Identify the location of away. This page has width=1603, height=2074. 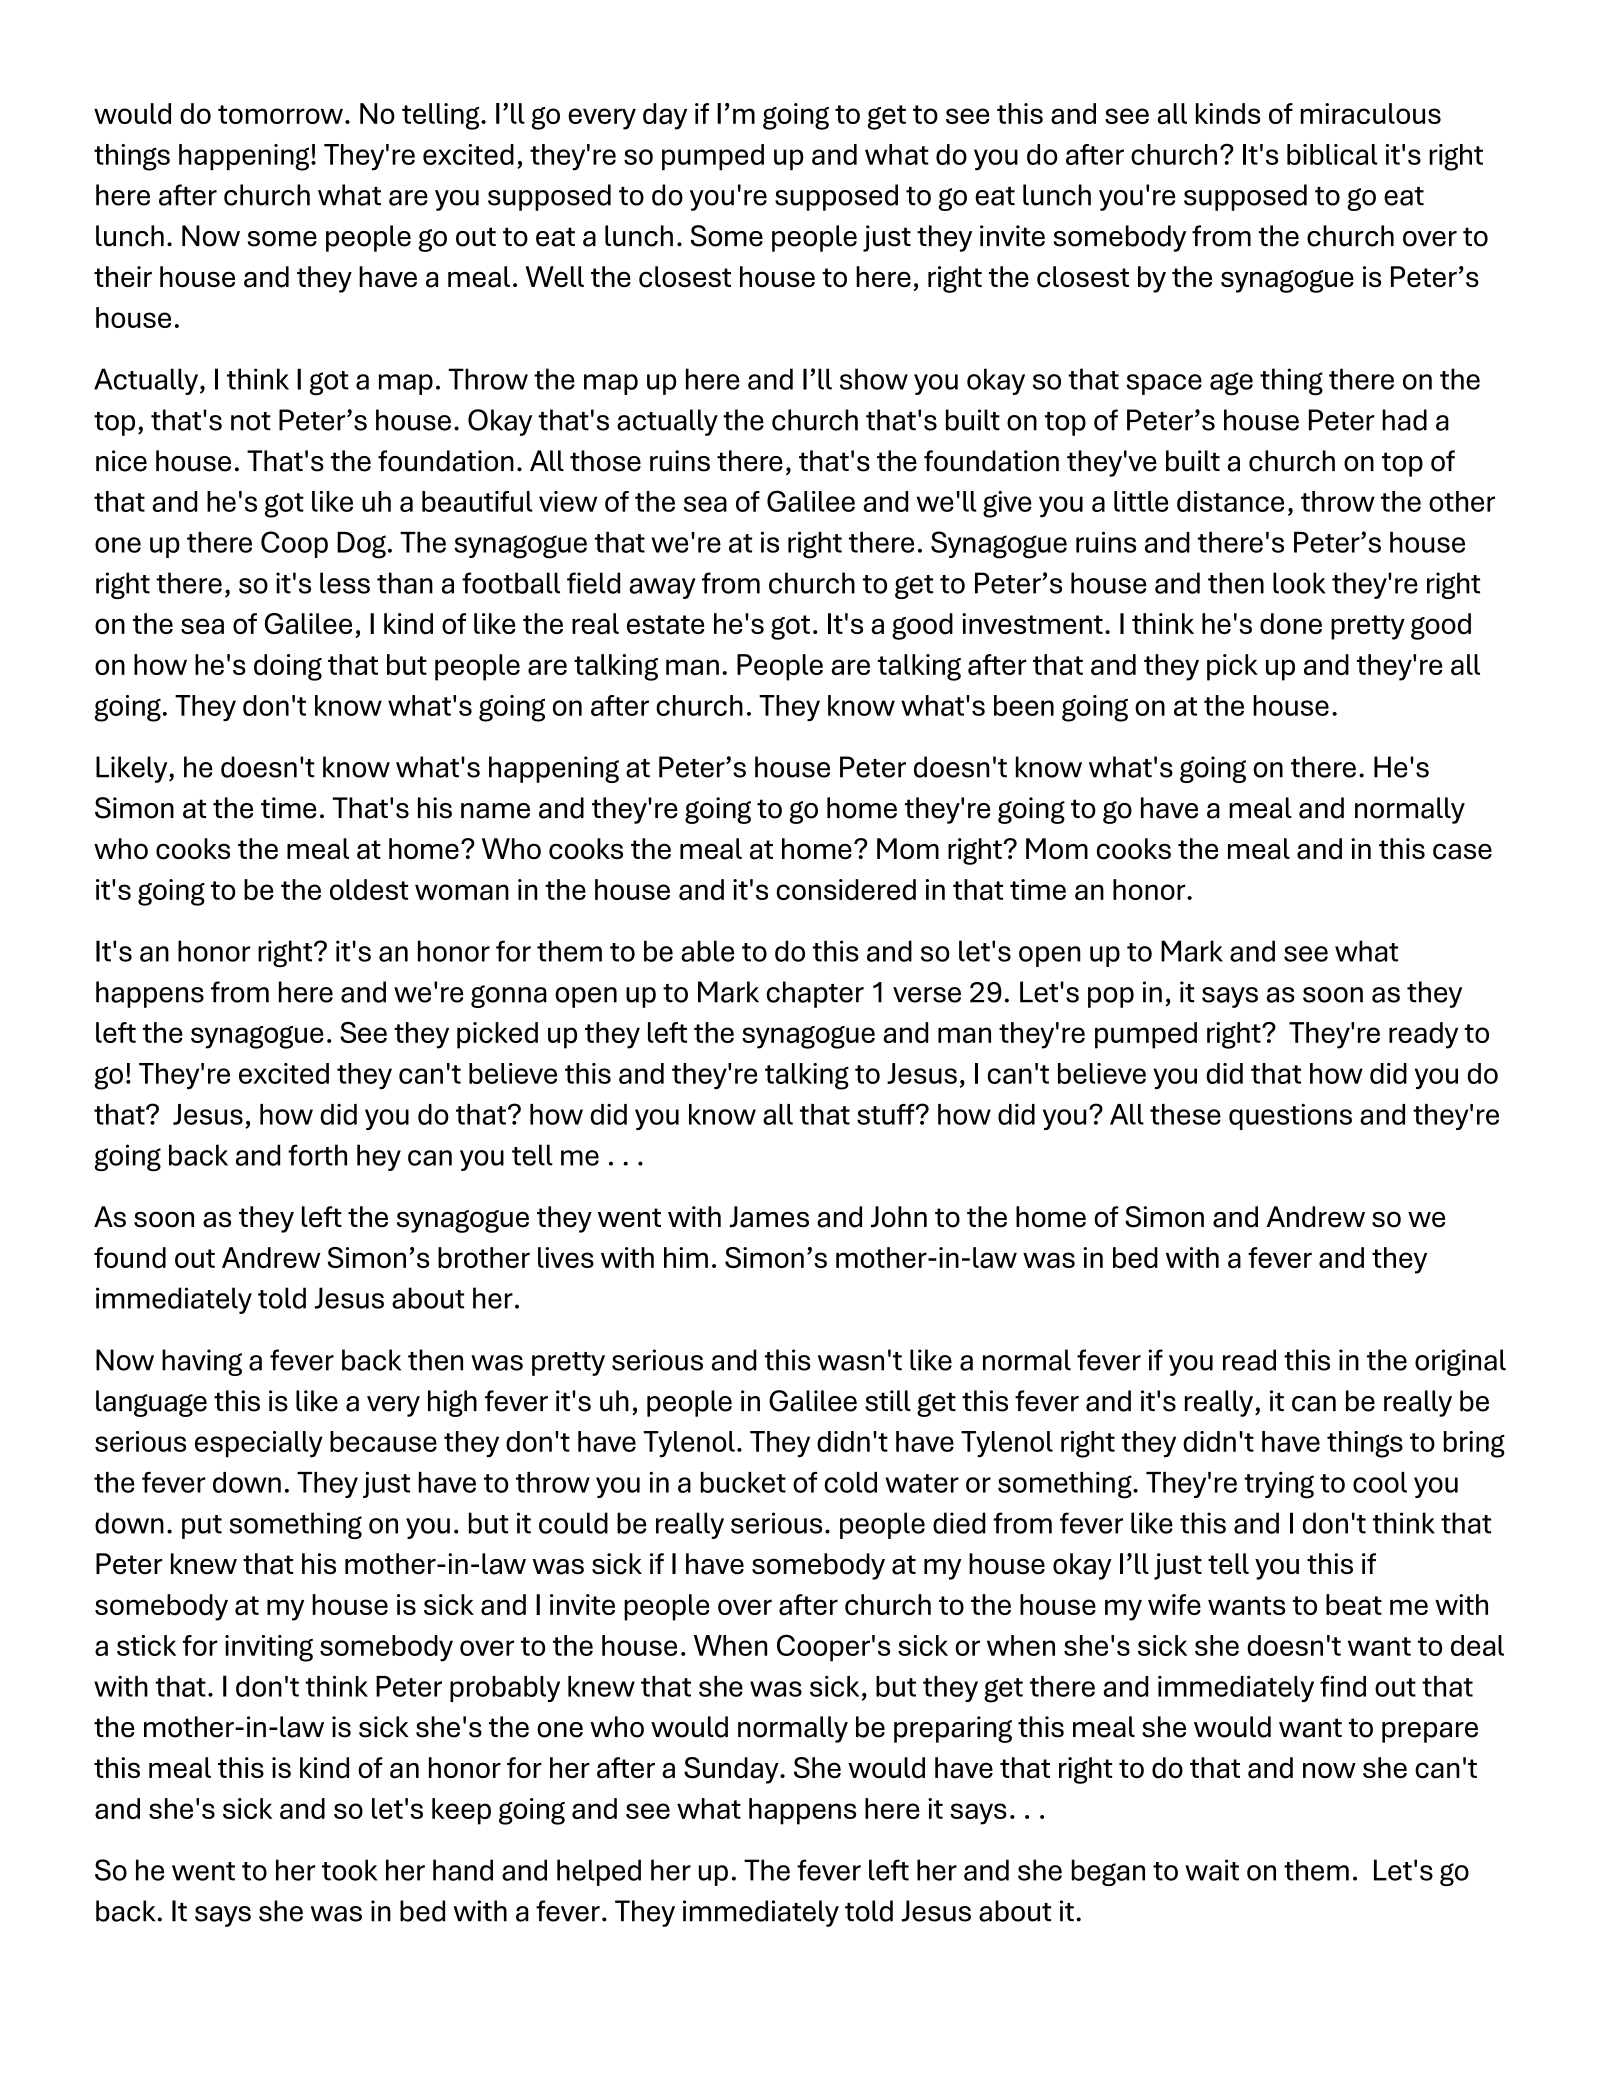
(662, 588).
